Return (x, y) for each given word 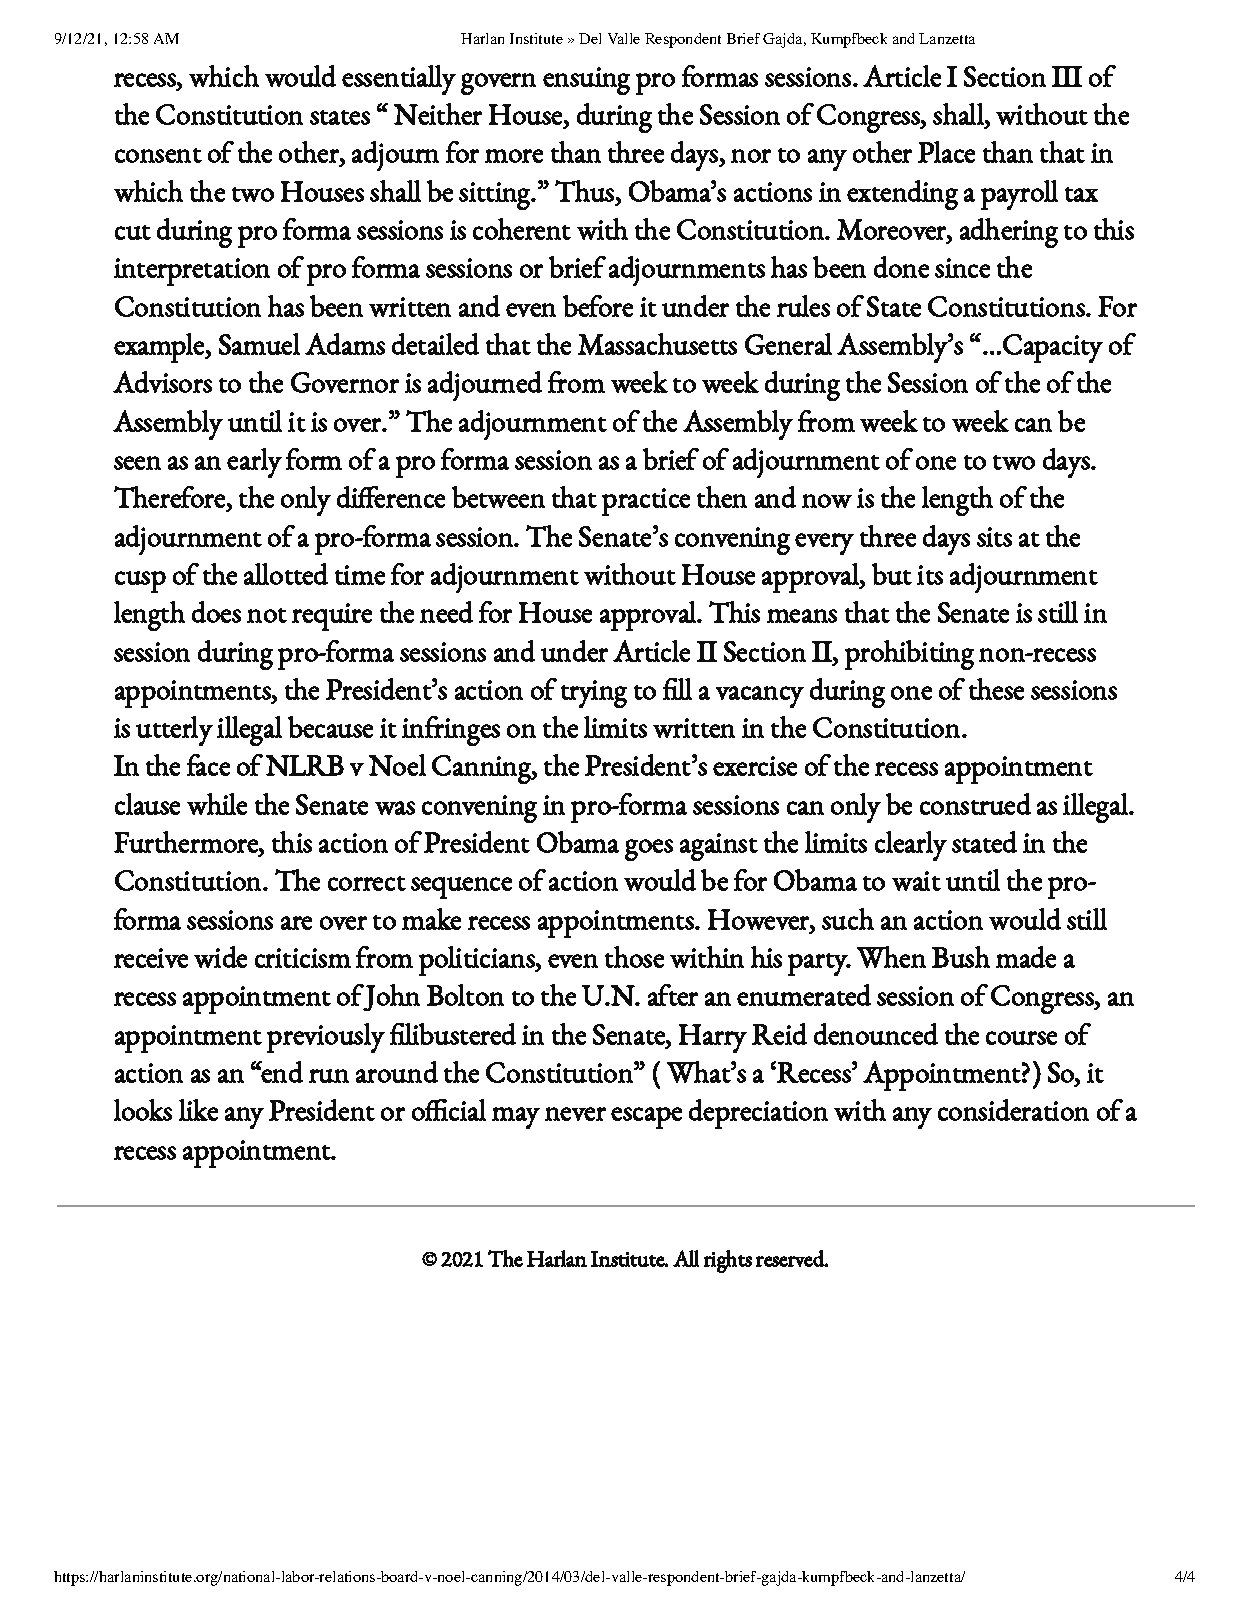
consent (158, 155)
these (996, 689)
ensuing (586, 81)
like (198, 1110)
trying (594, 694)
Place (946, 152)
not (267, 615)
